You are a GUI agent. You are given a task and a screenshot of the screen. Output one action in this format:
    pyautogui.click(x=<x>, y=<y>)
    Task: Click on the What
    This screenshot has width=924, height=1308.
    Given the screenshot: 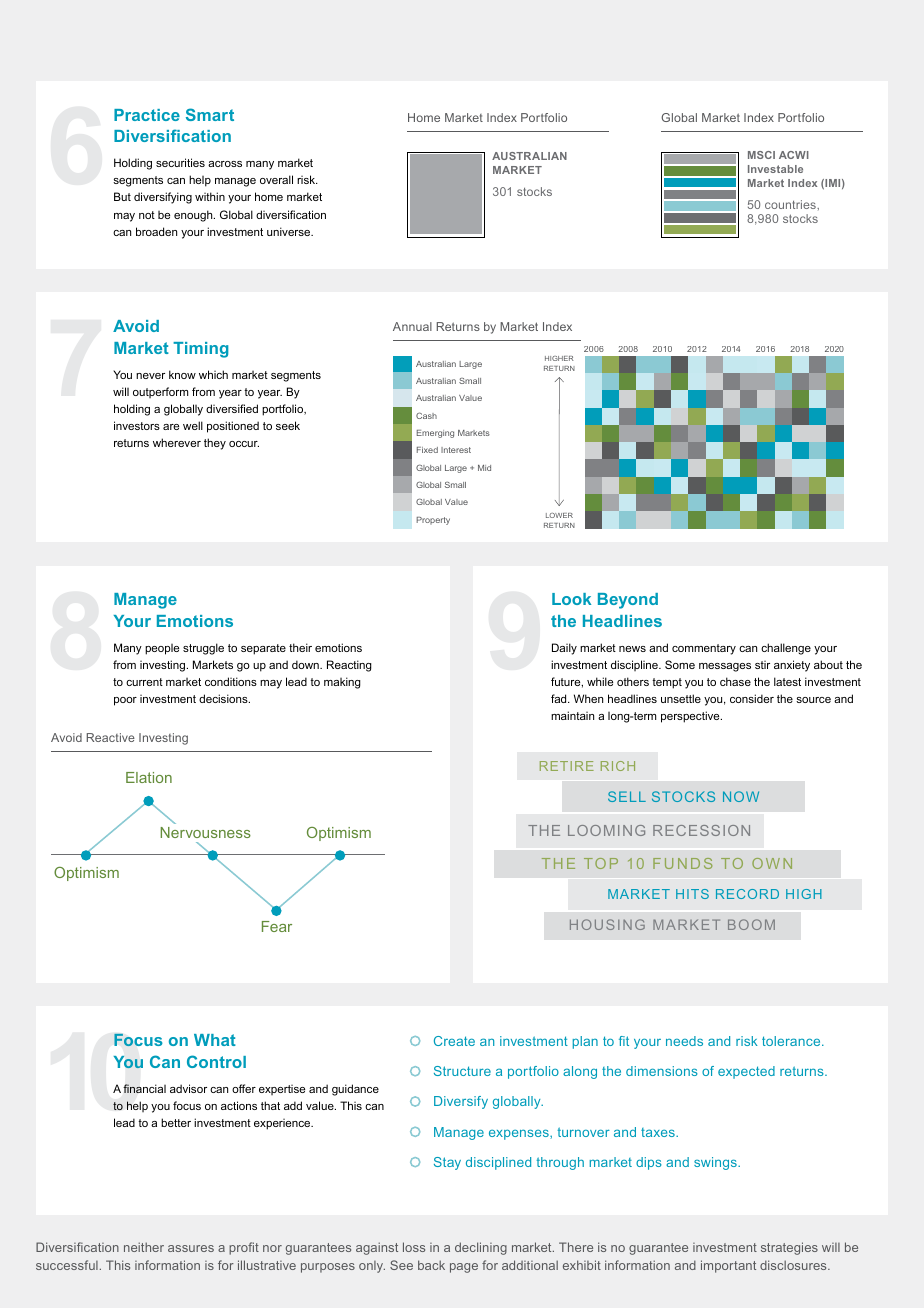 What is the action you would take?
    pyautogui.click(x=215, y=1040)
